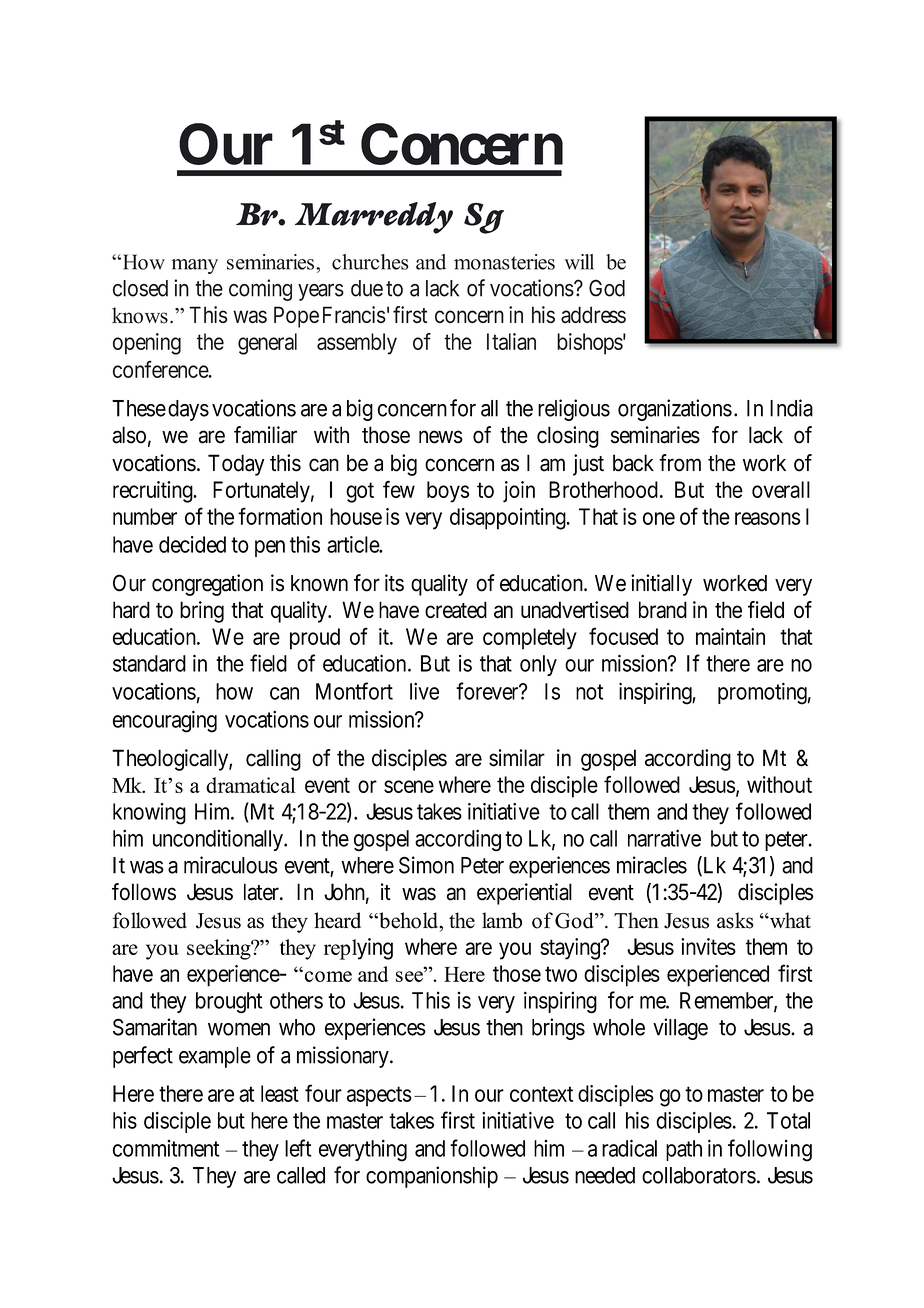  Describe the element at coordinates (166, 1148) in the page. I see `commitment` at that location.
